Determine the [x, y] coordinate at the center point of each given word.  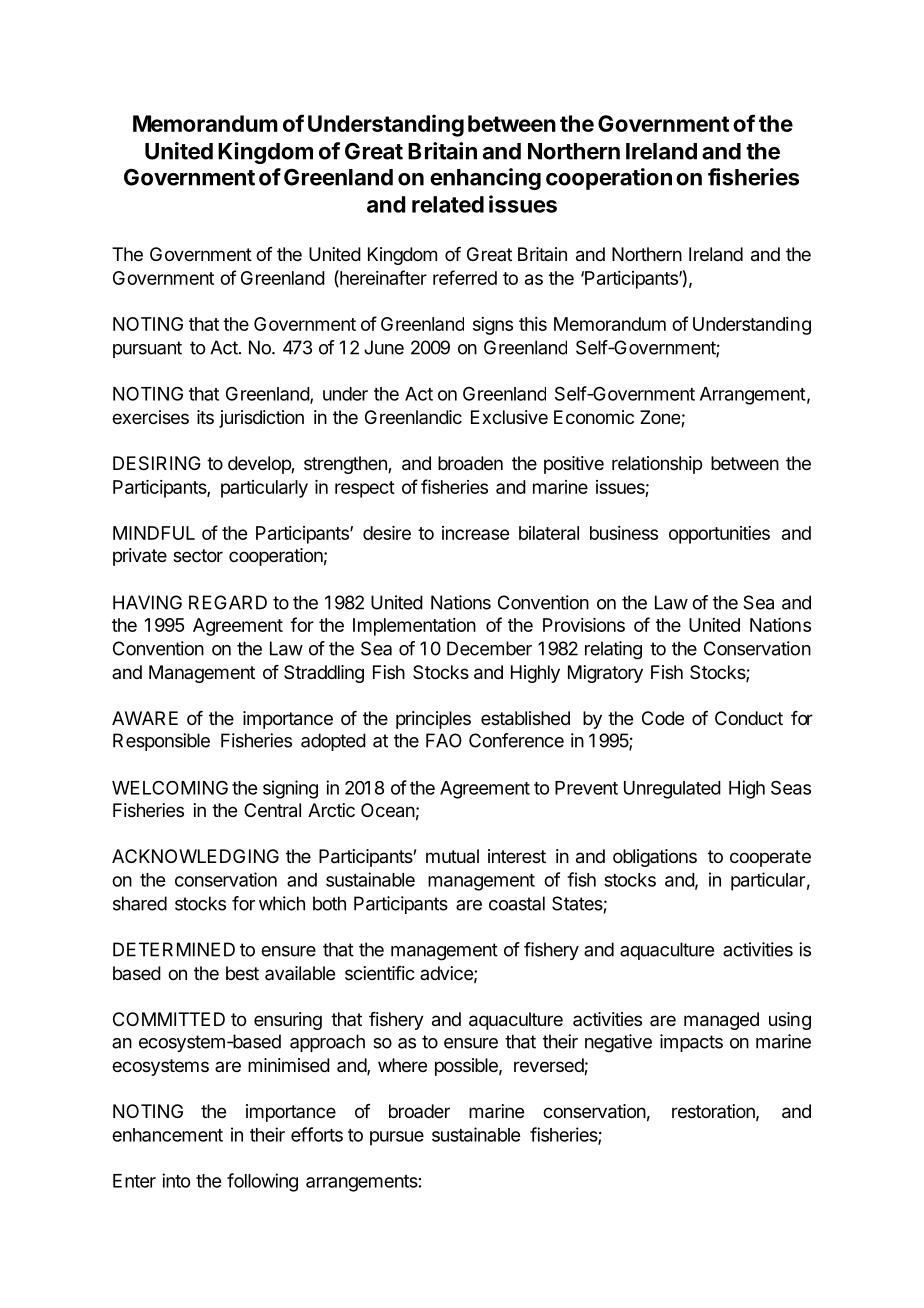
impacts [691, 1043]
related [448, 204]
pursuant [147, 349]
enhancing [485, 179]
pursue [397, 1138]
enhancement [167, 1135]
